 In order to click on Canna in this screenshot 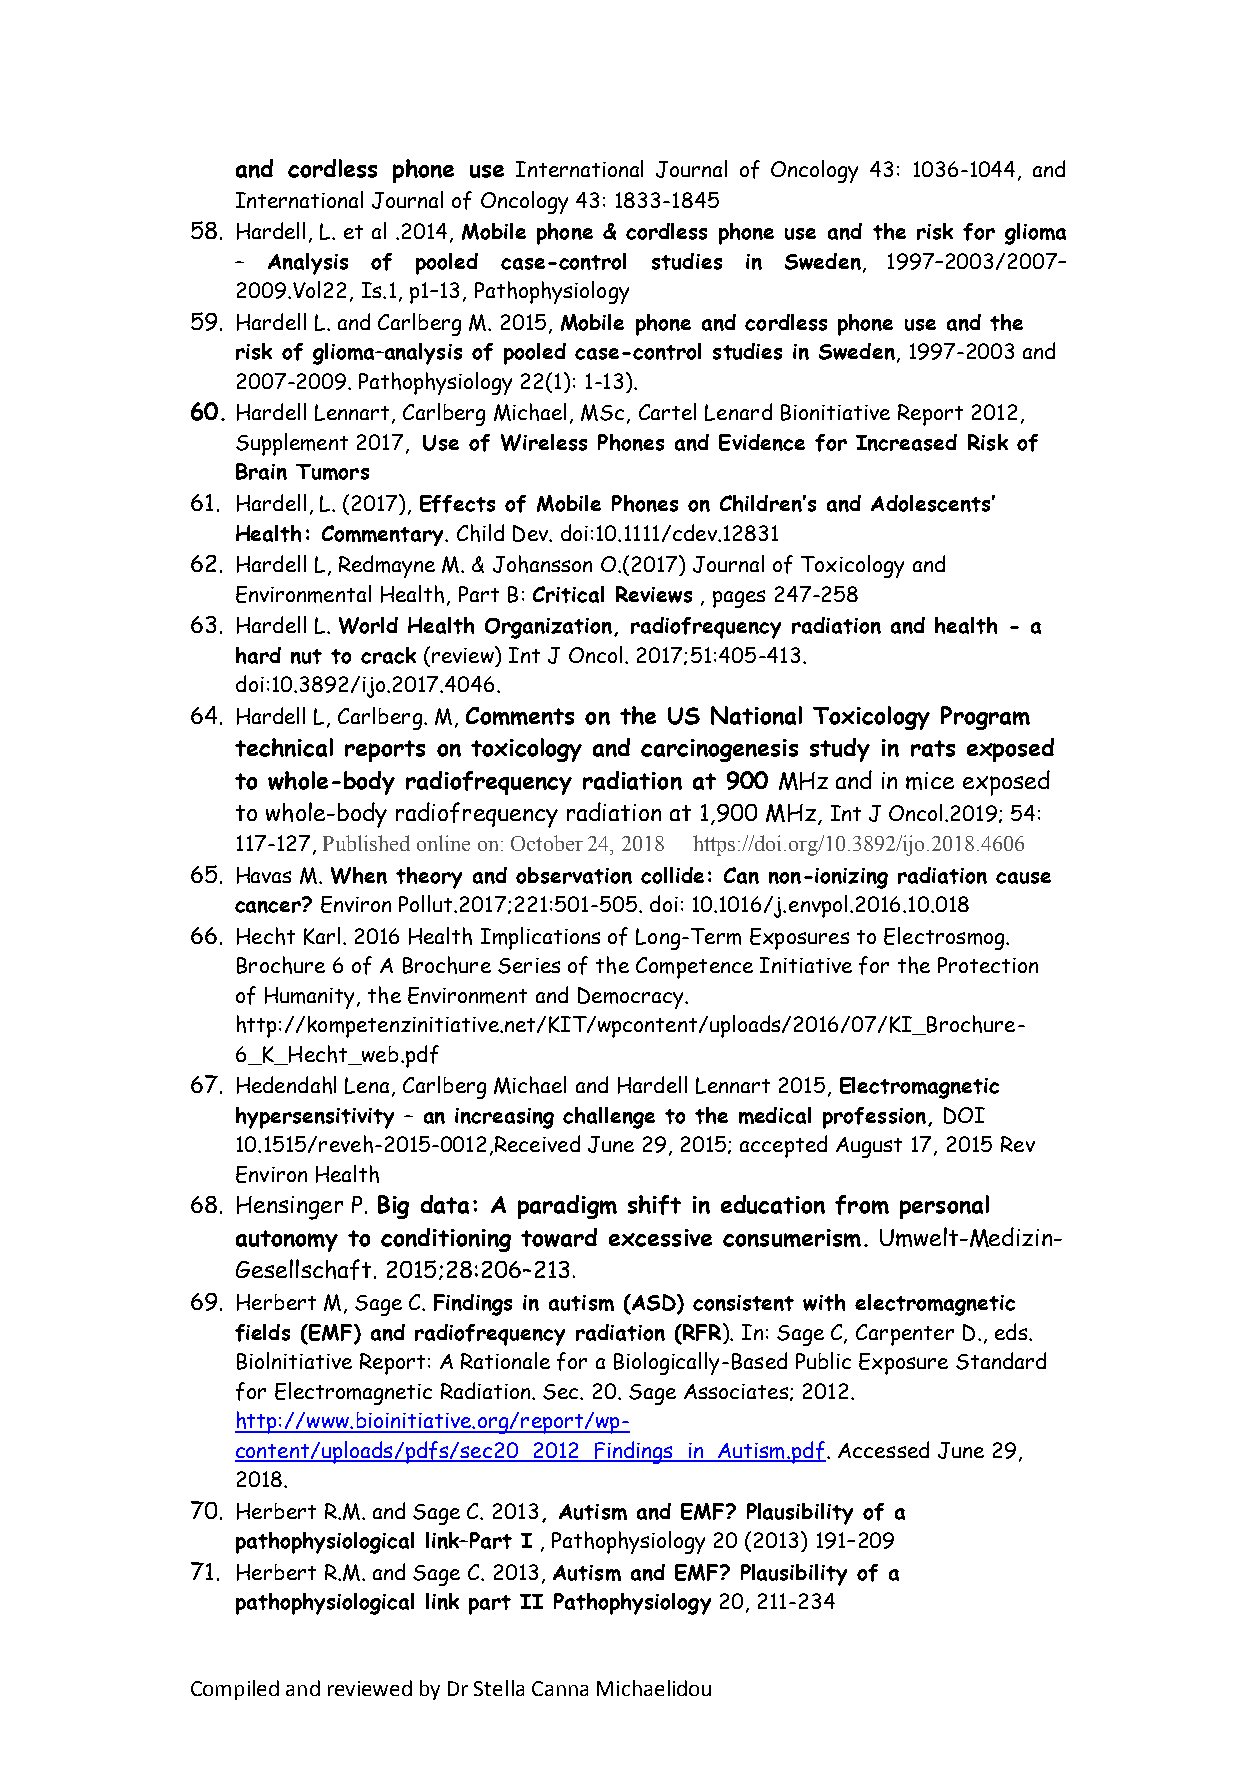, I will do `click(560, 1688)`.
